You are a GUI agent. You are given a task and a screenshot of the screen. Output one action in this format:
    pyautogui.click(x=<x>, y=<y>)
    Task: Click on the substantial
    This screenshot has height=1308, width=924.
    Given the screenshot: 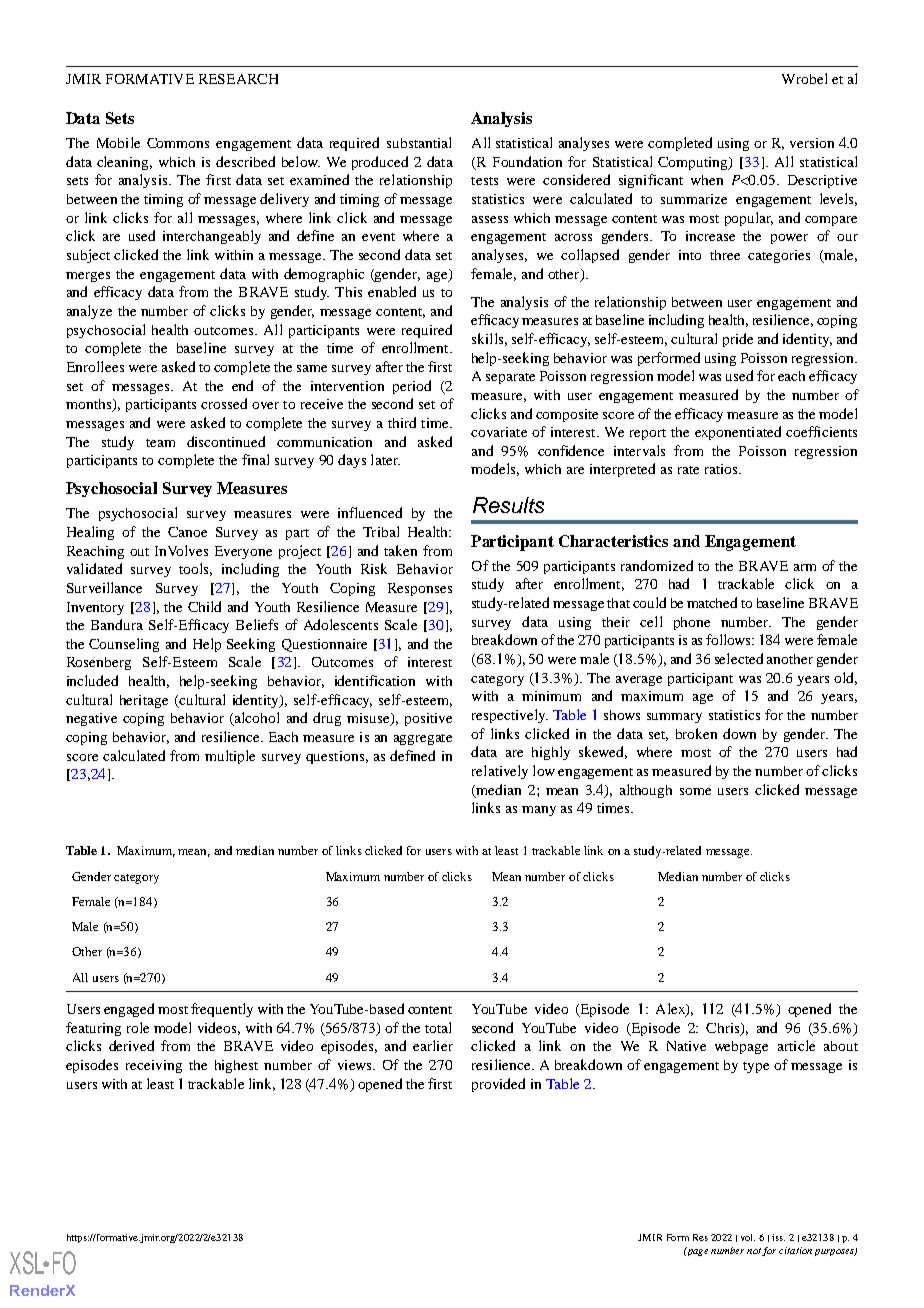 What is the action you would take?
    pyautogui.click(x=419, y=142)
